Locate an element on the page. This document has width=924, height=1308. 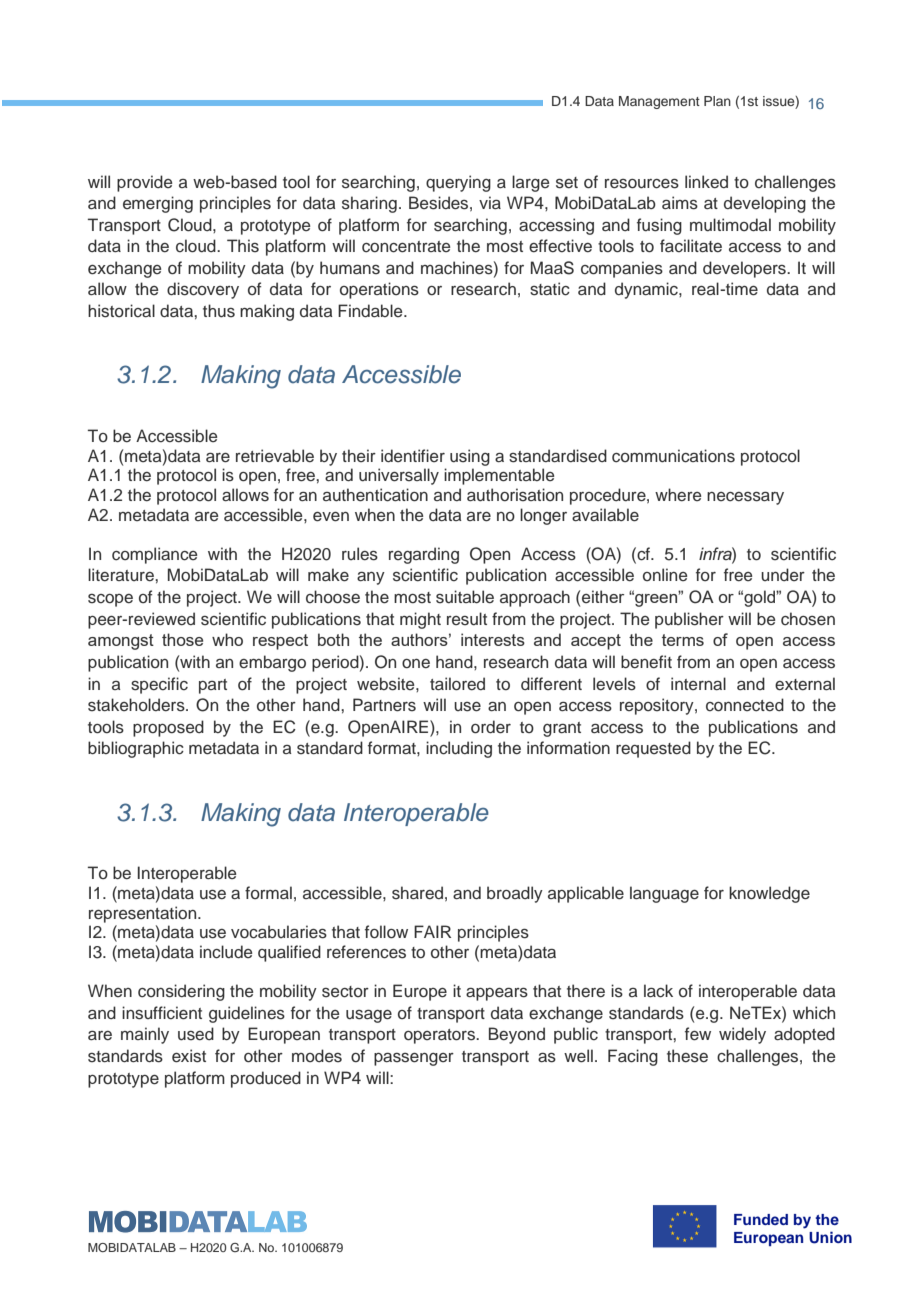
produced is located at coordinates (266, 1079).
